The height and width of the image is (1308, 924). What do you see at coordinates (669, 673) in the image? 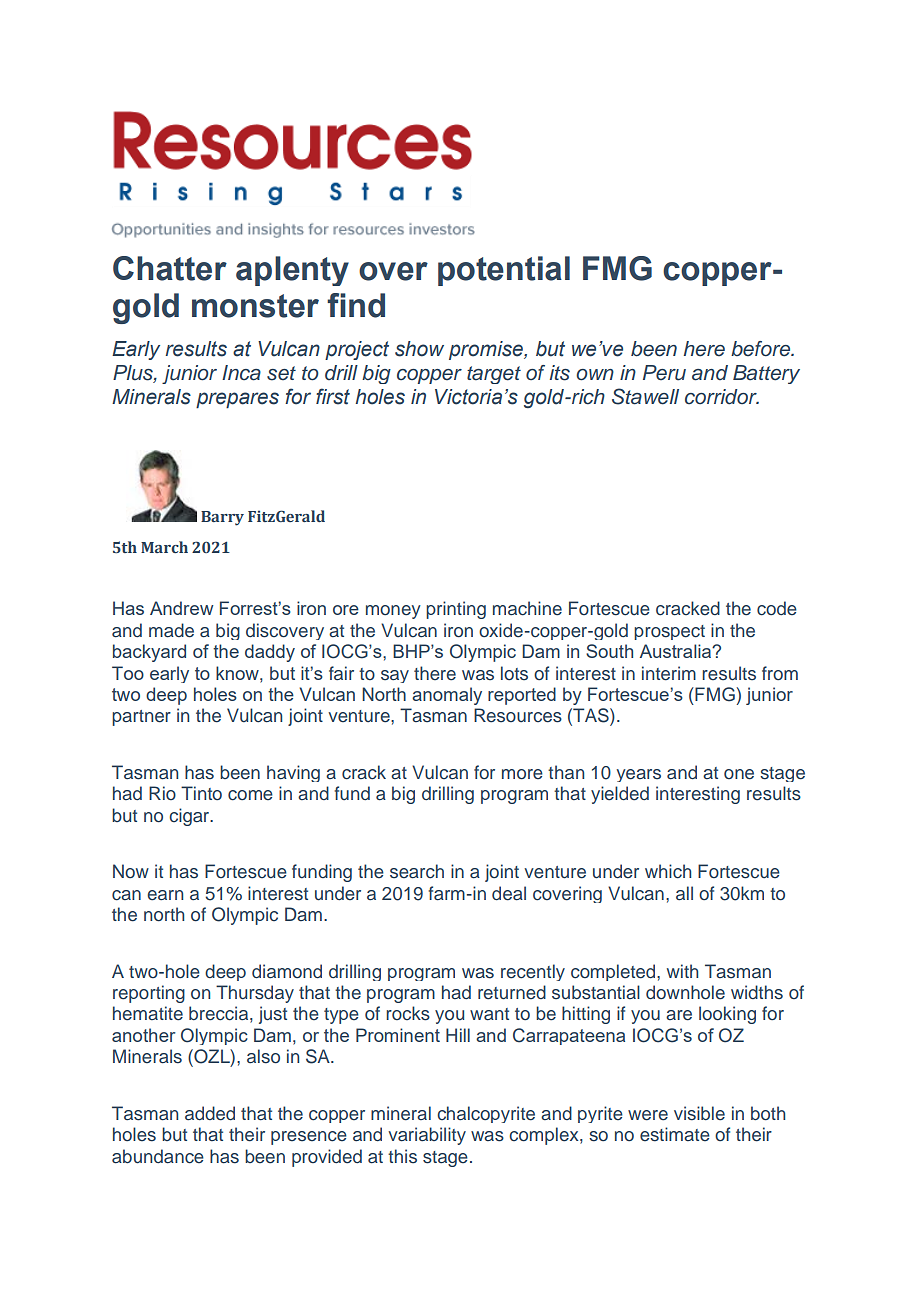
I see `interim` at bounding box center [669, 673].
